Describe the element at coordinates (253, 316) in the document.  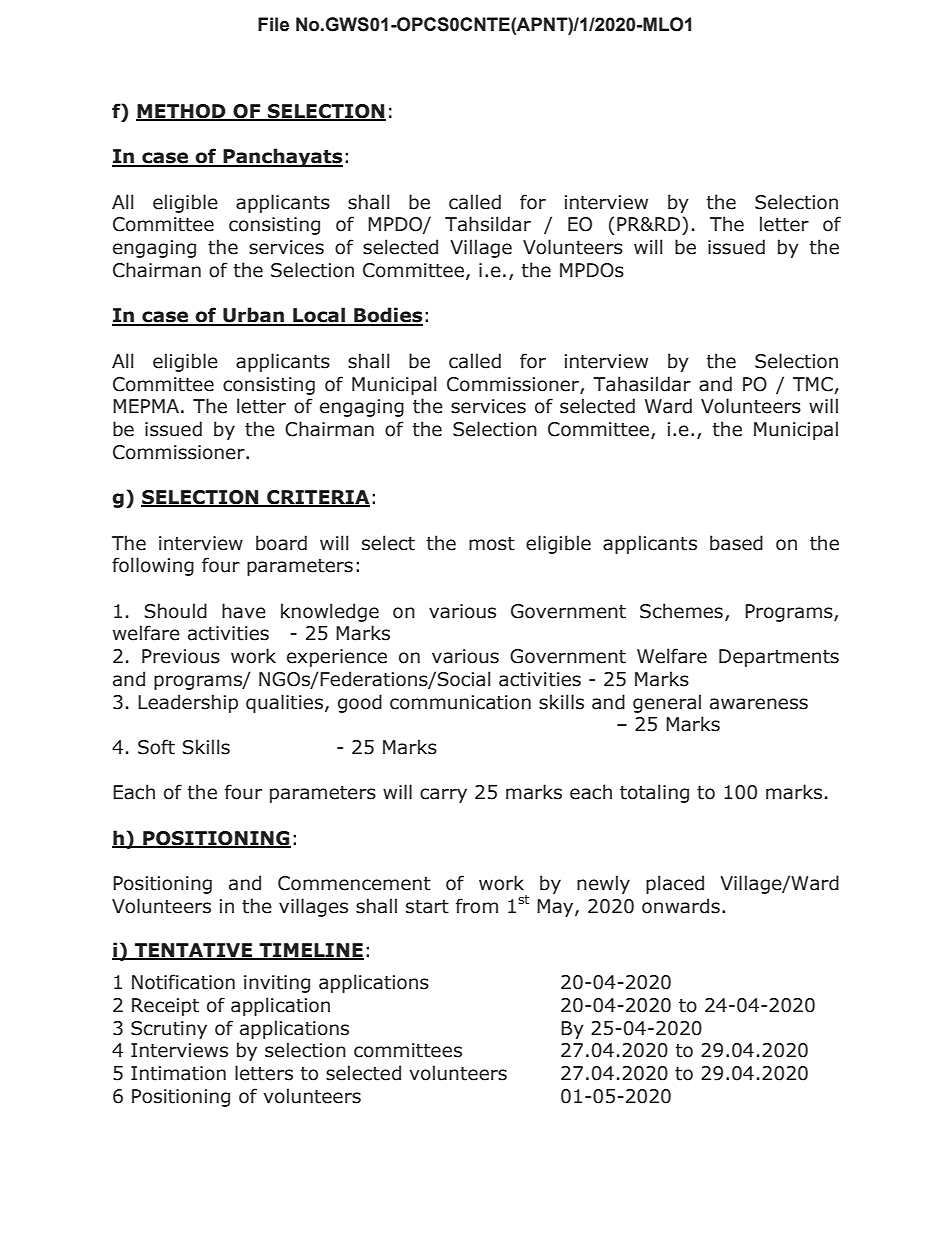
I see `Urban` at that location.
